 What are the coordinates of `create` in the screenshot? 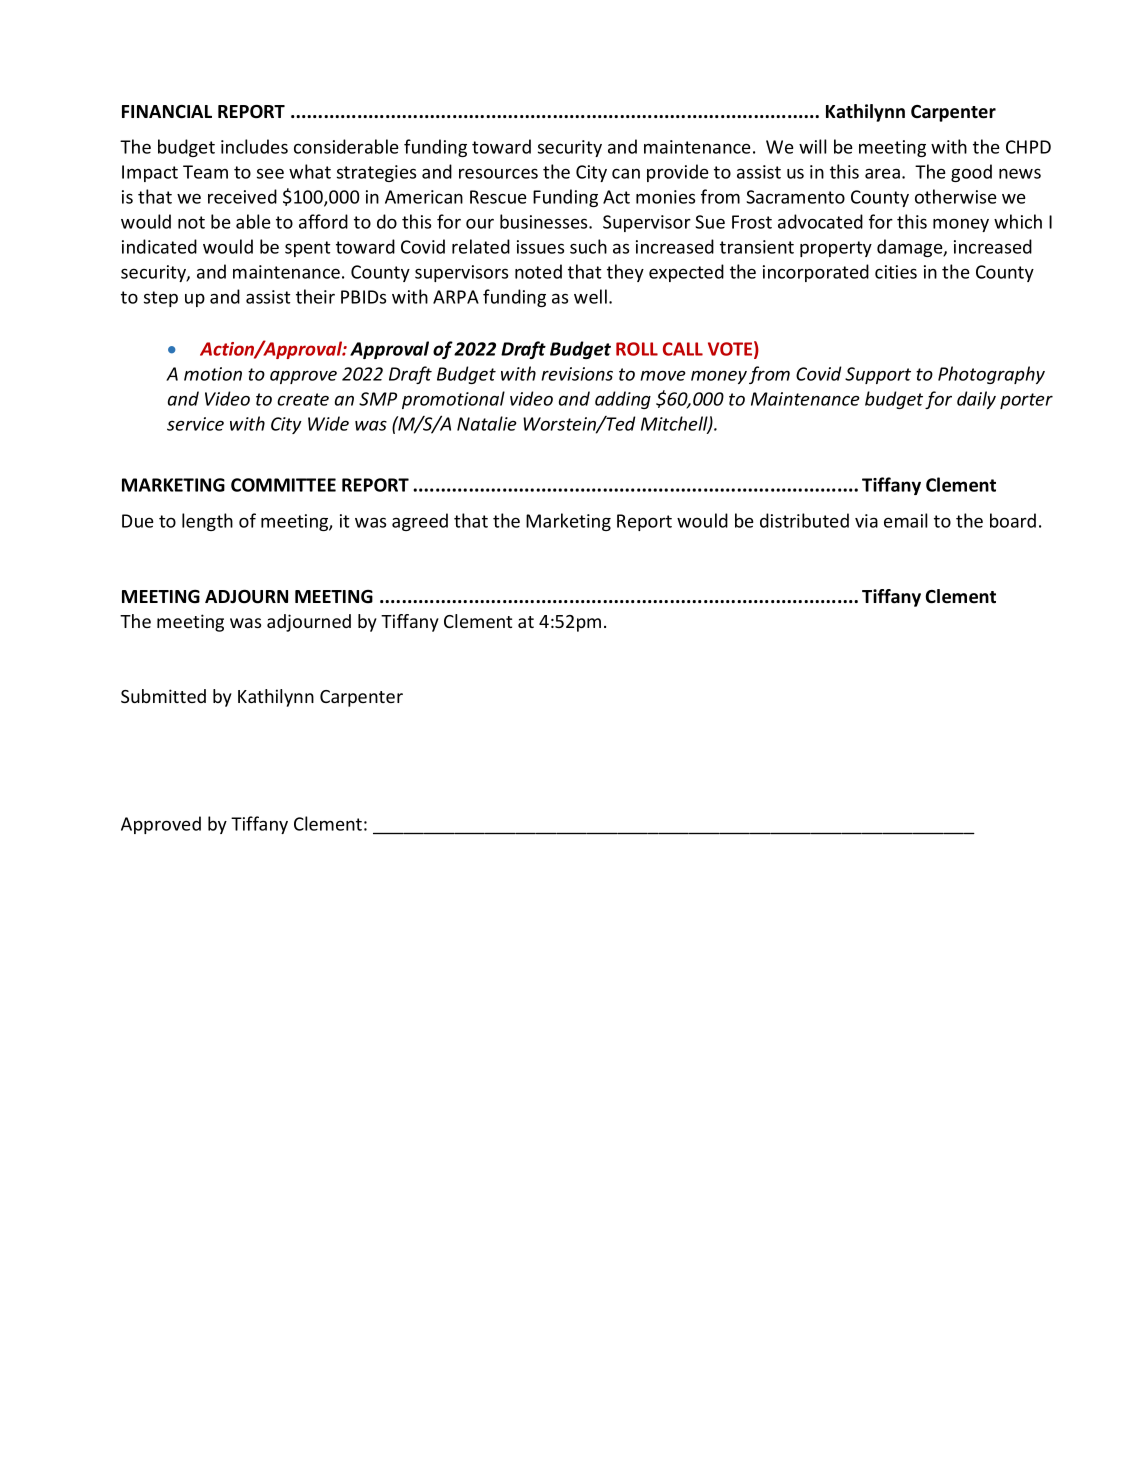 It's located at (303, 399).
